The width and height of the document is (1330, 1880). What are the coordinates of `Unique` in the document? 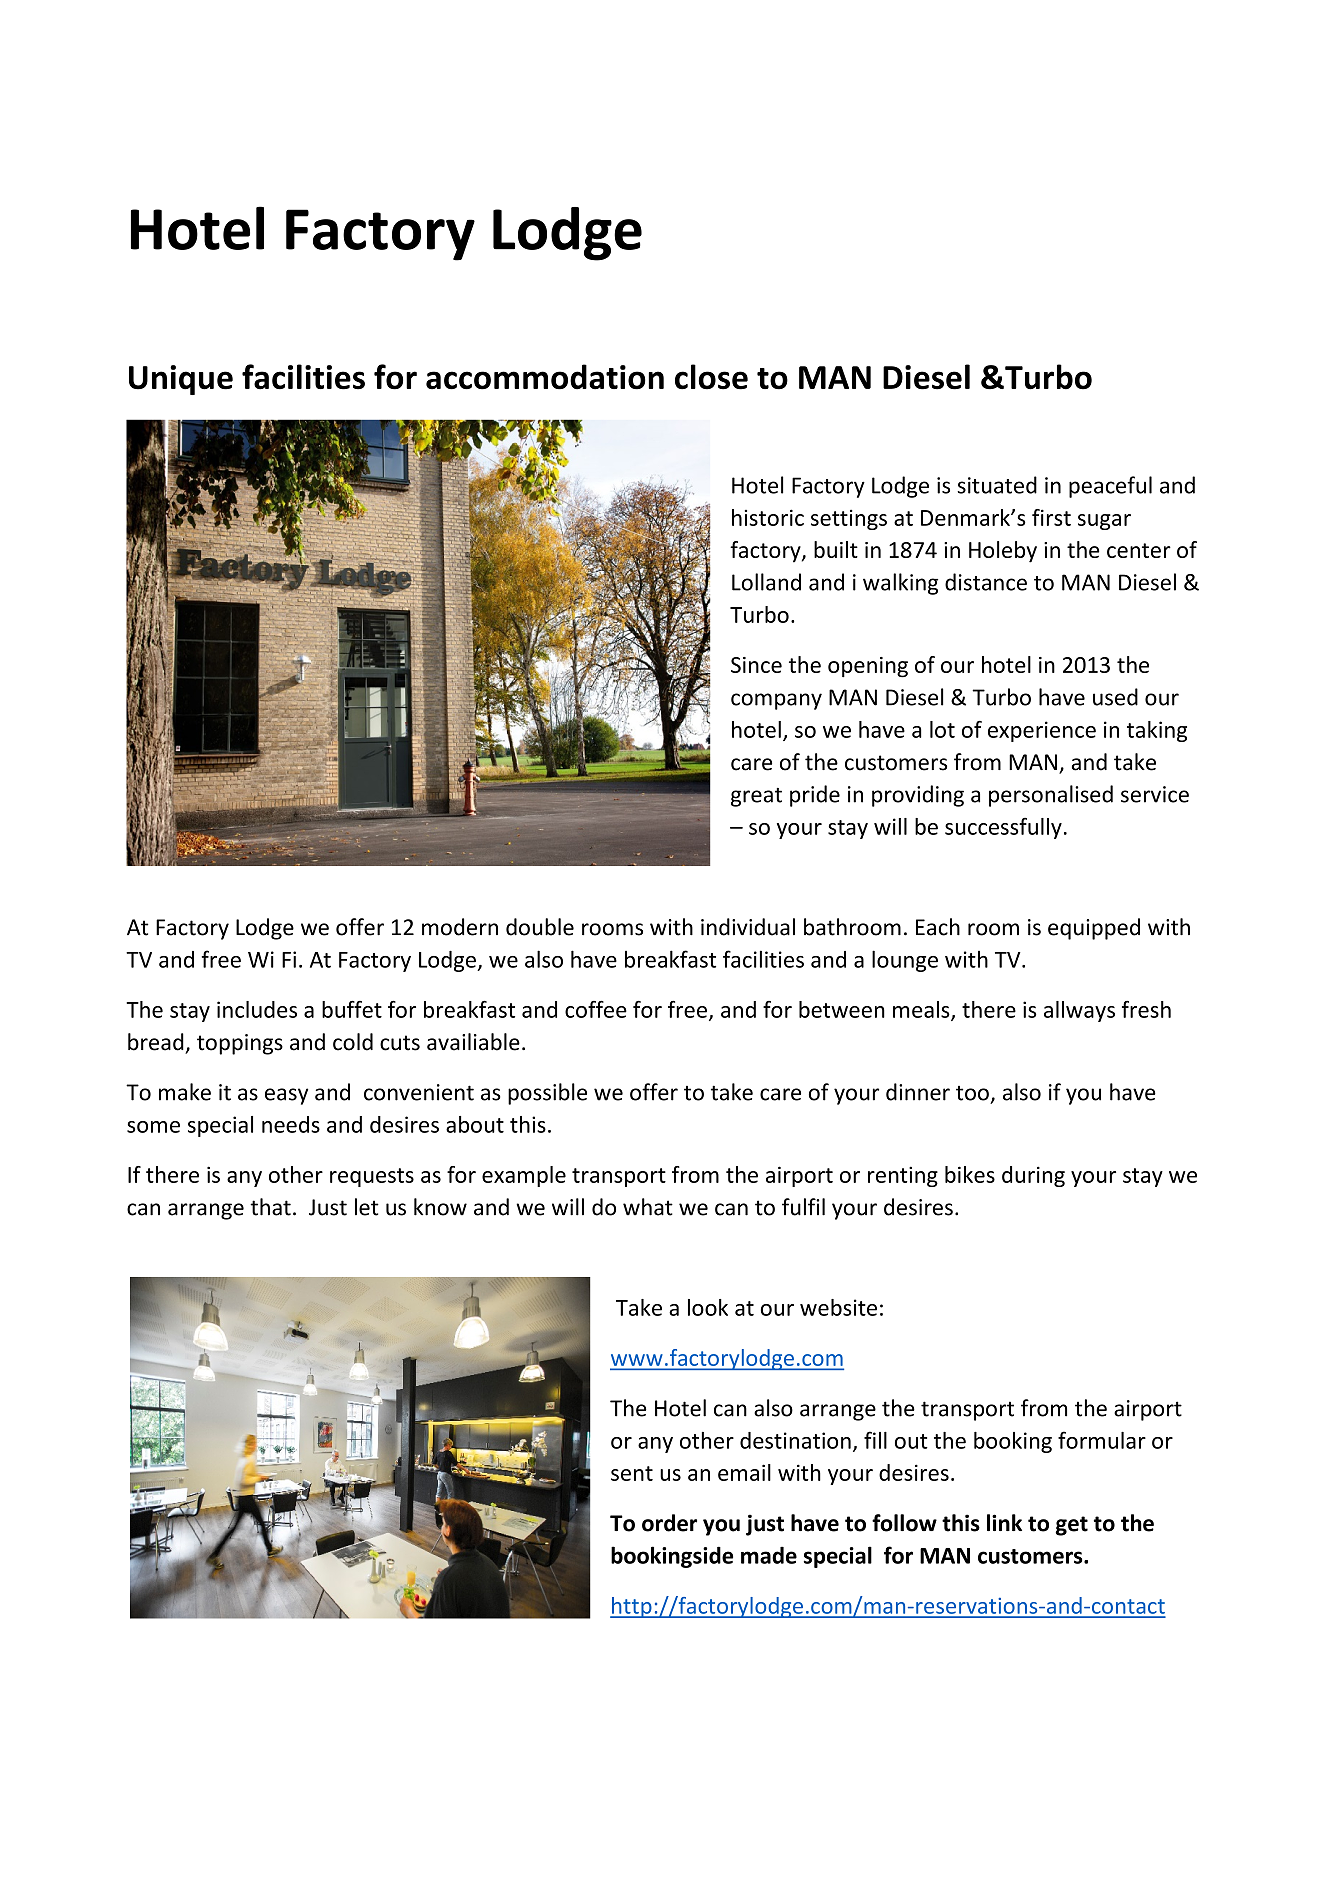 It's located at (181, 380).
